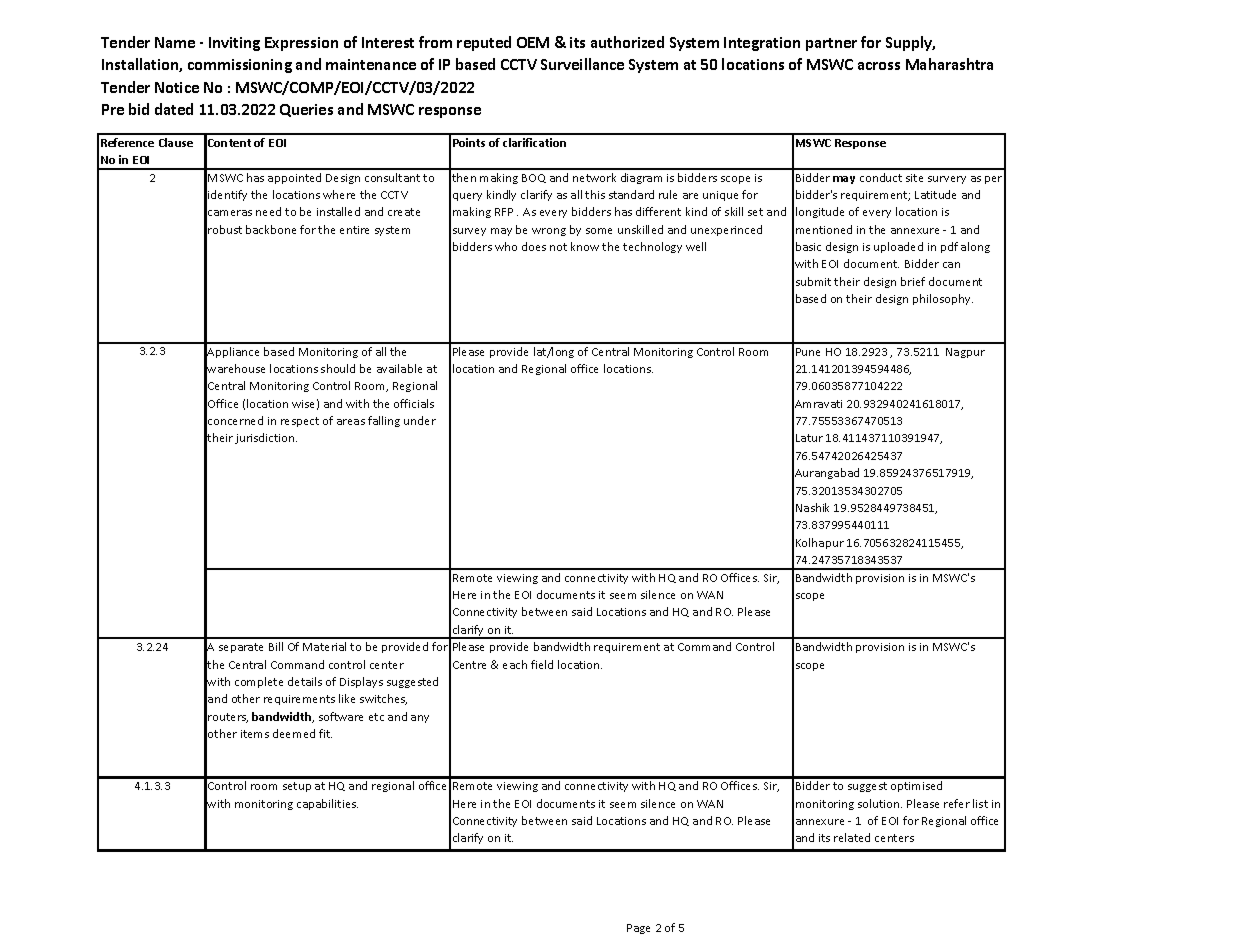  What do you see at coordinates (240, 66) in the image?
I see `commissioning` at bounding box center [240, 66].
